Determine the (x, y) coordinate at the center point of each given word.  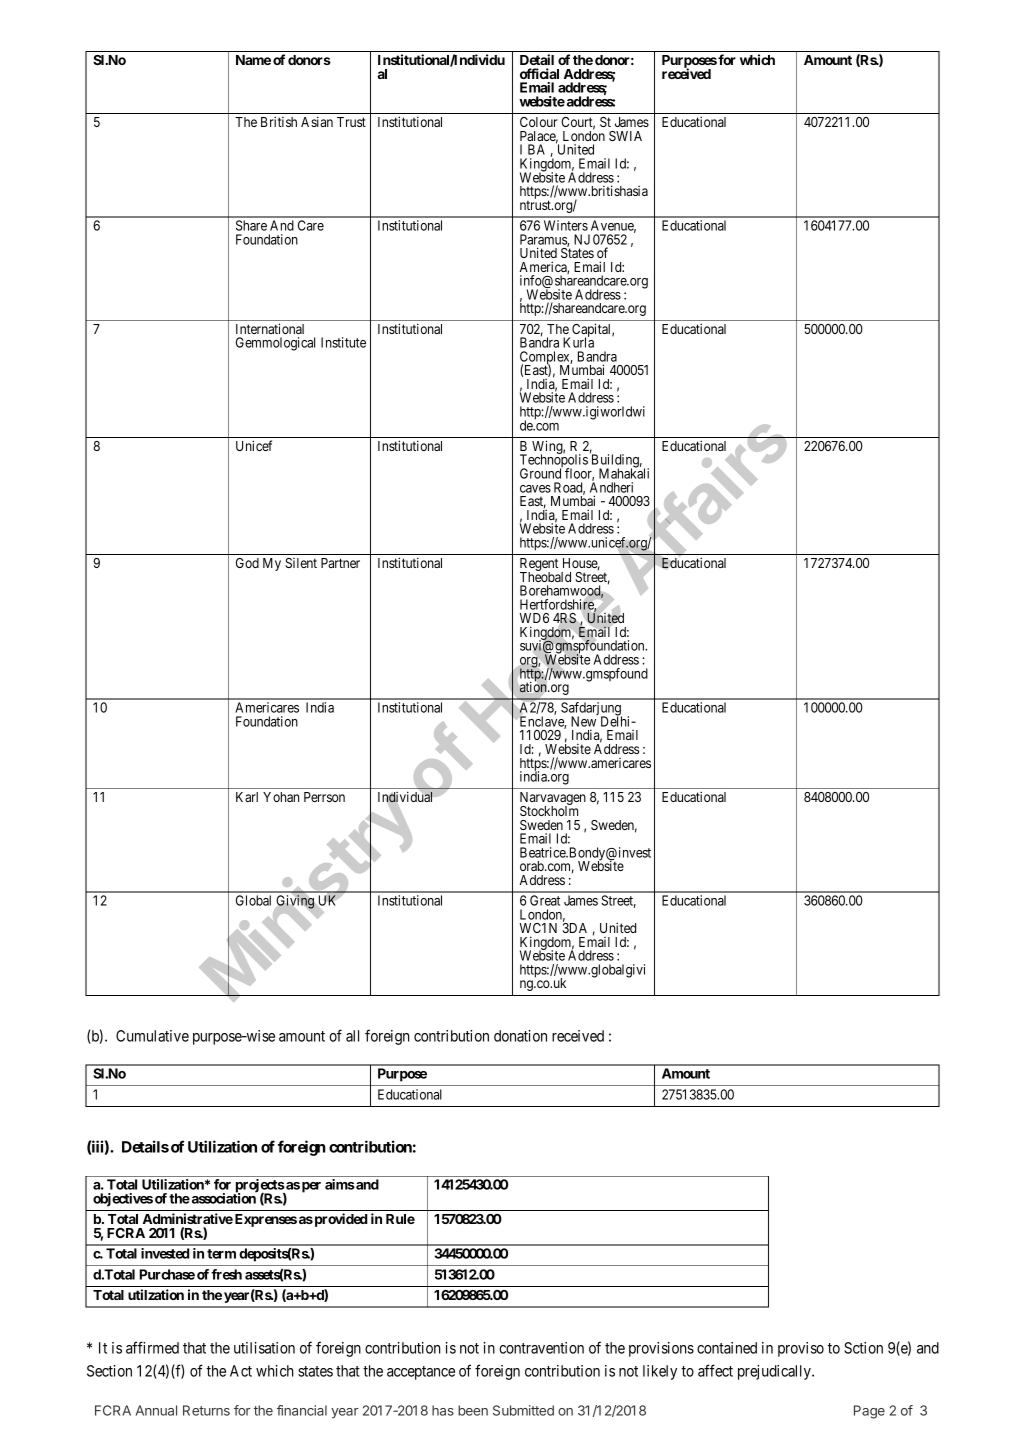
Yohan (281, 797)
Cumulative (152, 1036)
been (473, 1410)
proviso (801, 1349)
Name (253, 60)
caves (535, 489)
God (247, 563)
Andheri (611, 487)
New (583, 721)
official (539, 73)
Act (241, 1371)
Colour (539, 122)
